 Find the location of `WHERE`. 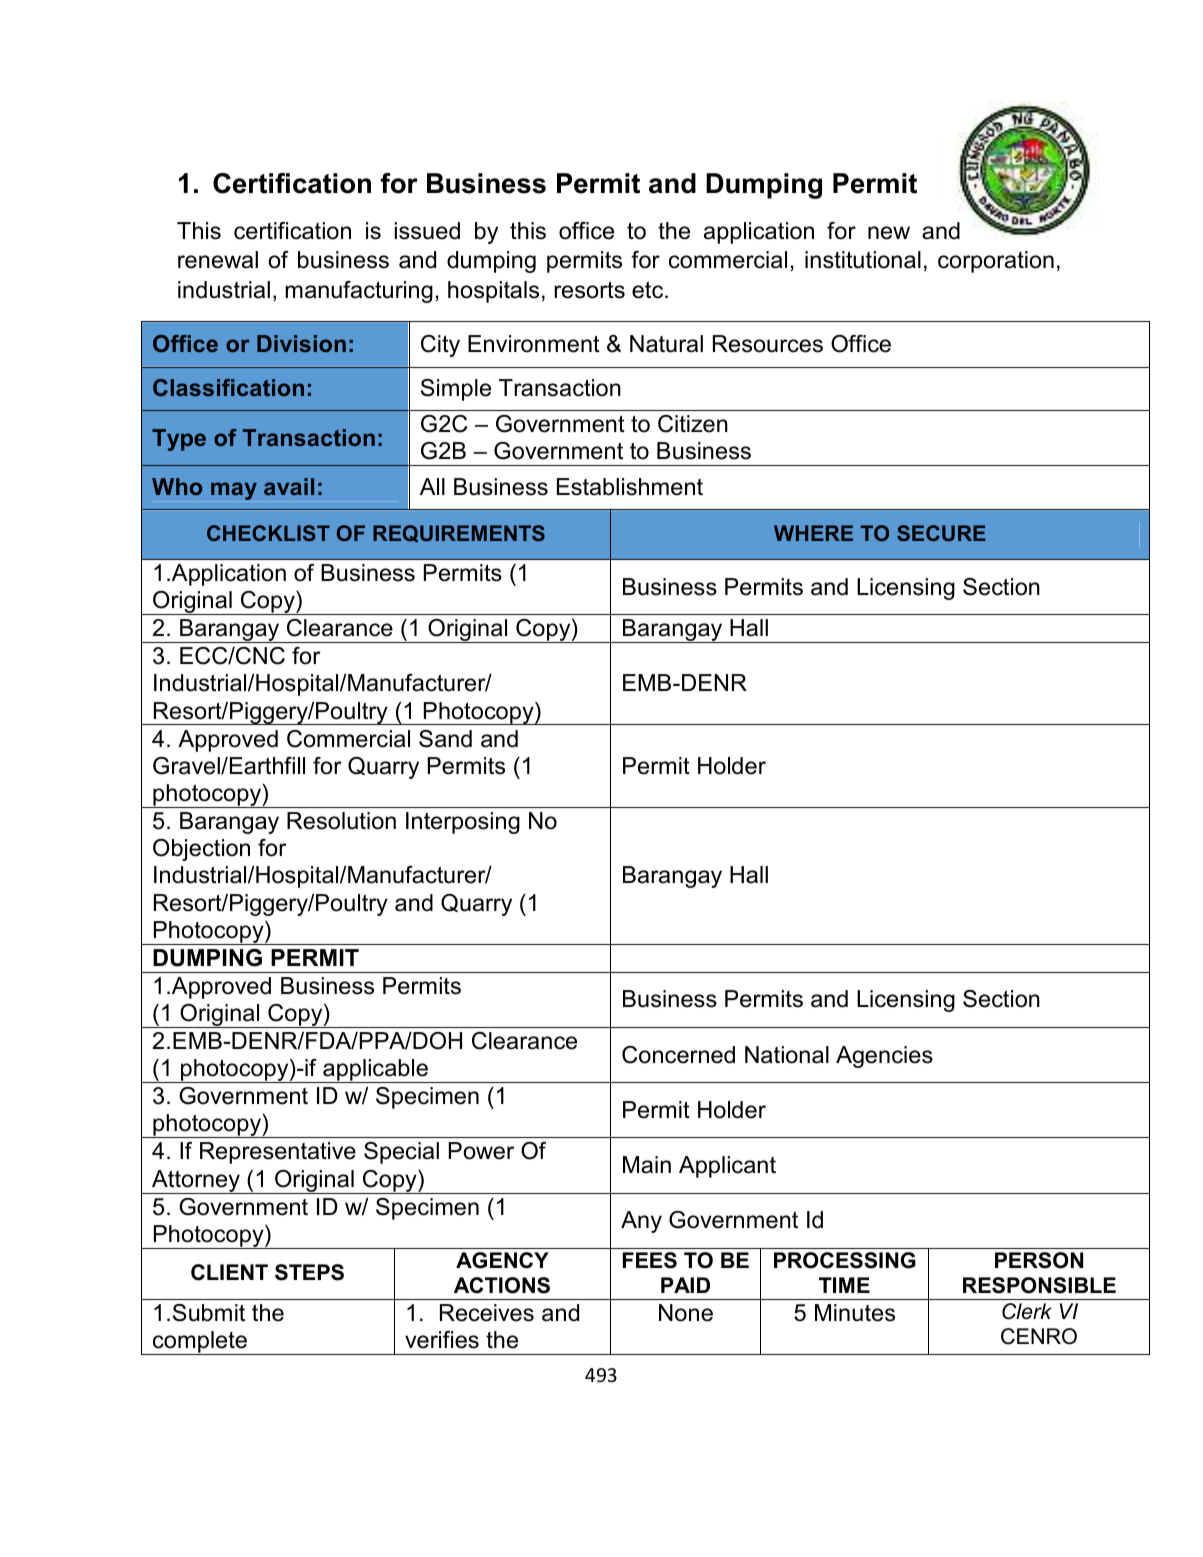

WHERE is located at coordinates (813, 533).
